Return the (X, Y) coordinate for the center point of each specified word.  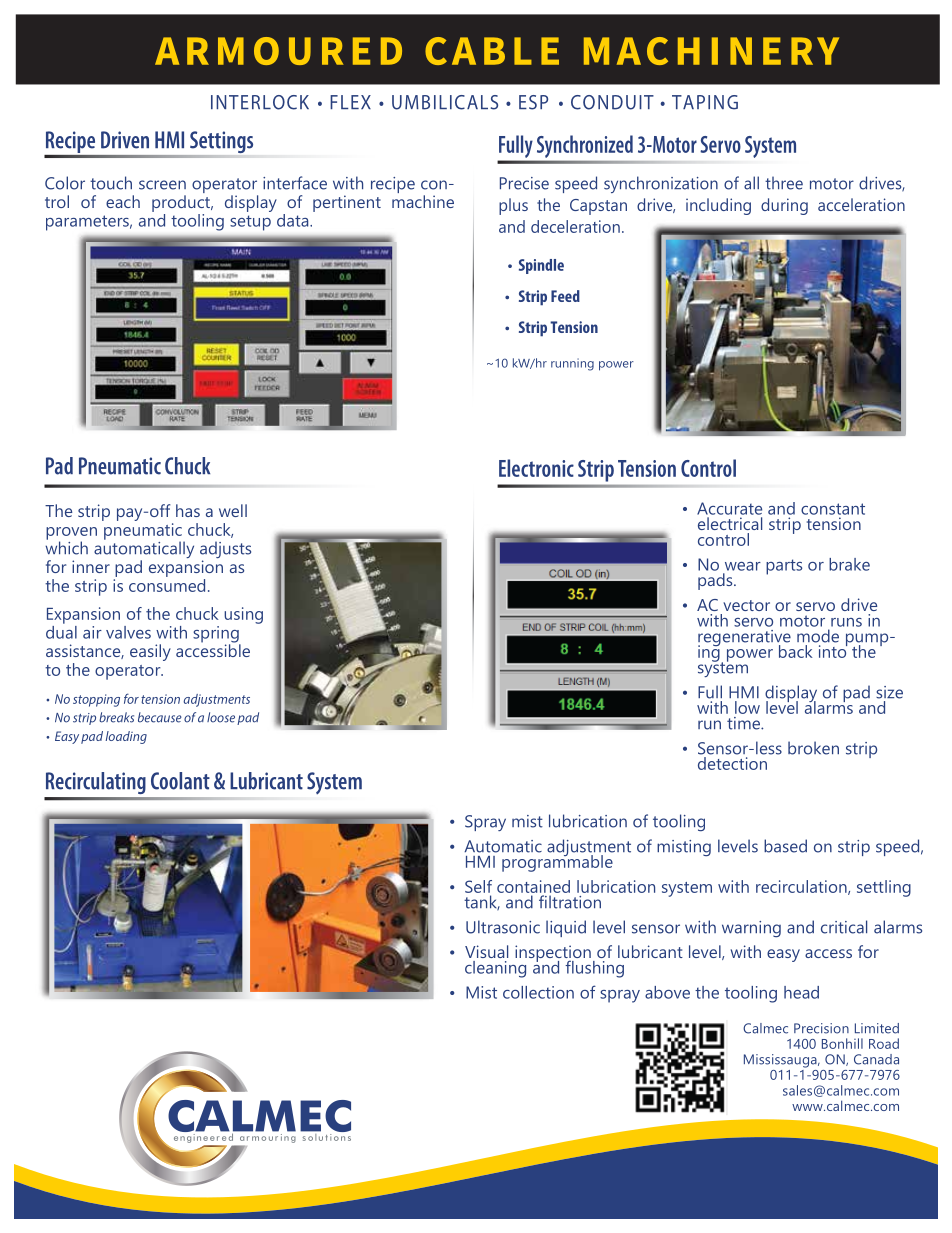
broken (813, 748)
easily (150, 652)
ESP (533, 102)
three (784, 183)
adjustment (589, 849)
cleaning (495, 969)
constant (833, 509)
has (188, 510)
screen (162, 185)
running (572, 364)
